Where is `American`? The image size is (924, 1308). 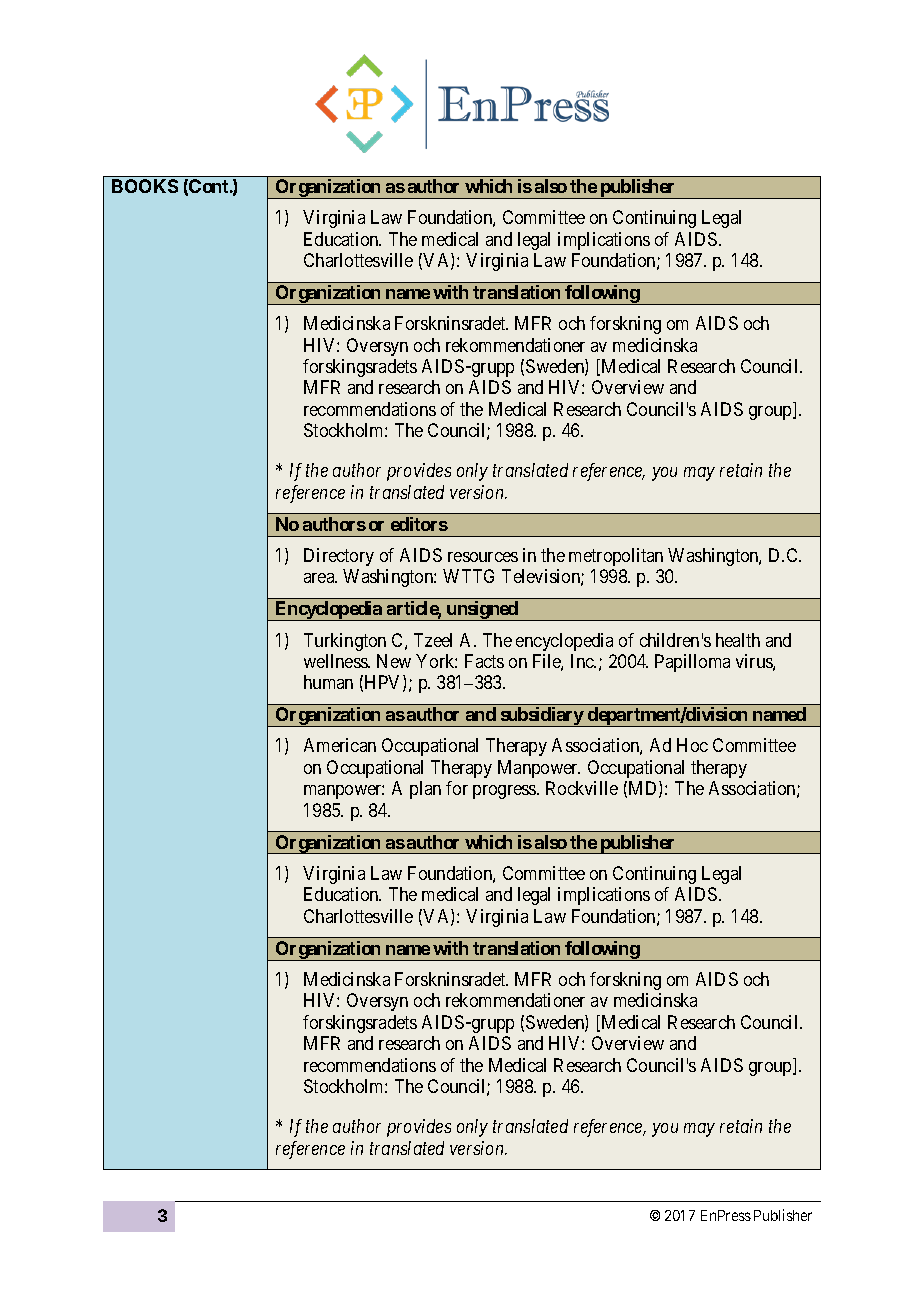
American is located at coordinates (340, 745).
